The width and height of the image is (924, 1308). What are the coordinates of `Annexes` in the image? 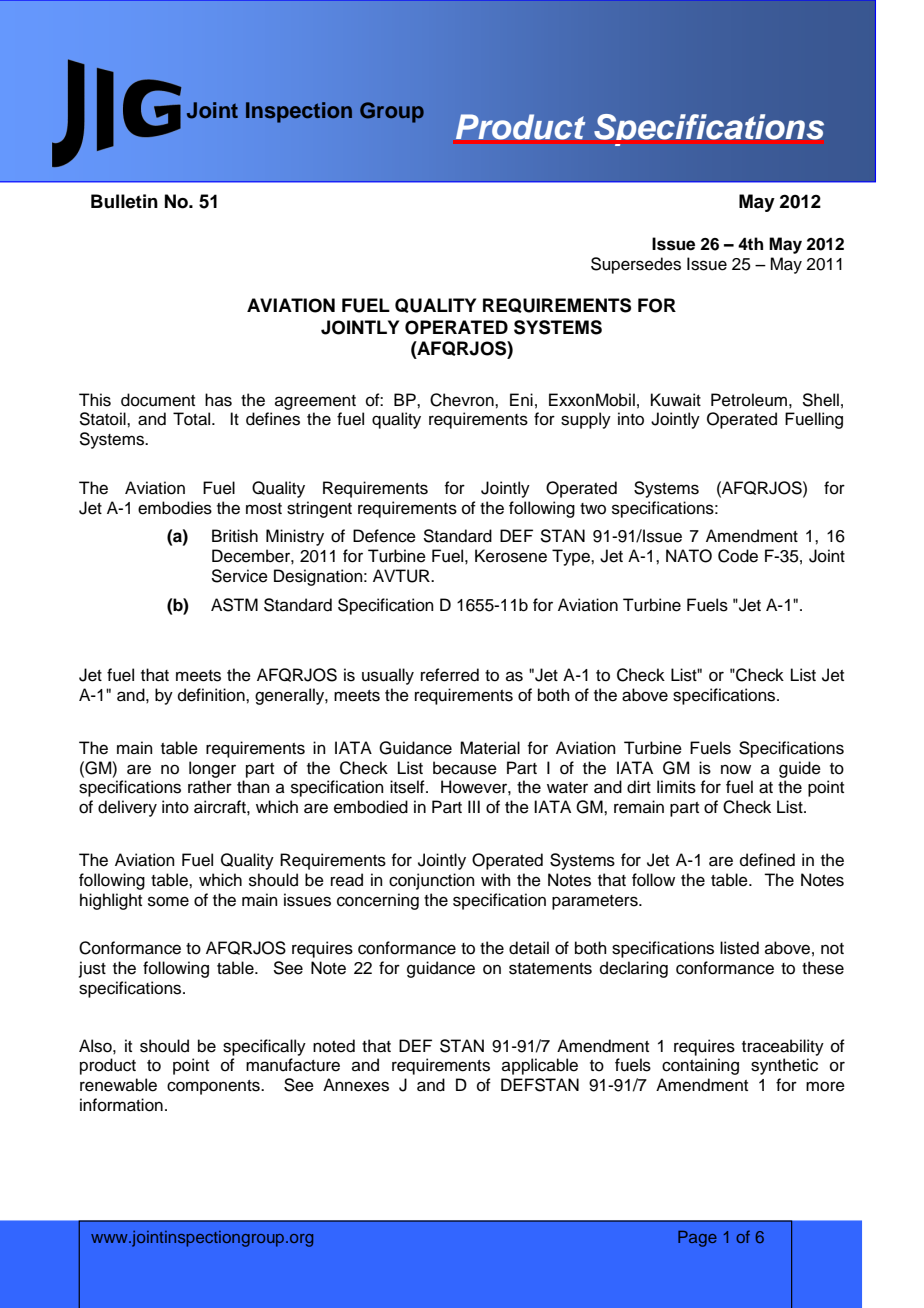 It's located at (356, 1085).
